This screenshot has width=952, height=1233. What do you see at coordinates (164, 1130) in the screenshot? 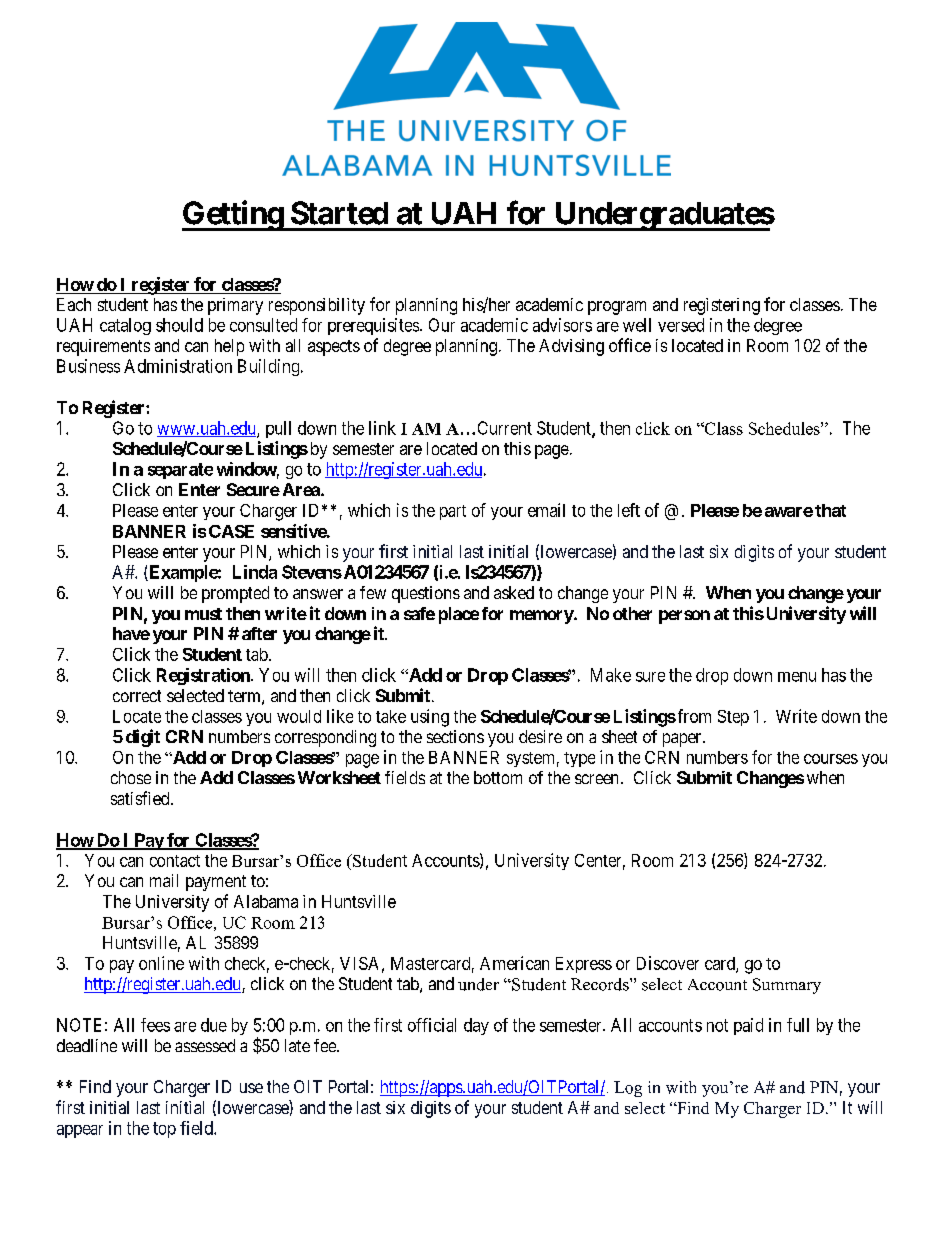
I see `top` at bounding box center [164, 1130].
